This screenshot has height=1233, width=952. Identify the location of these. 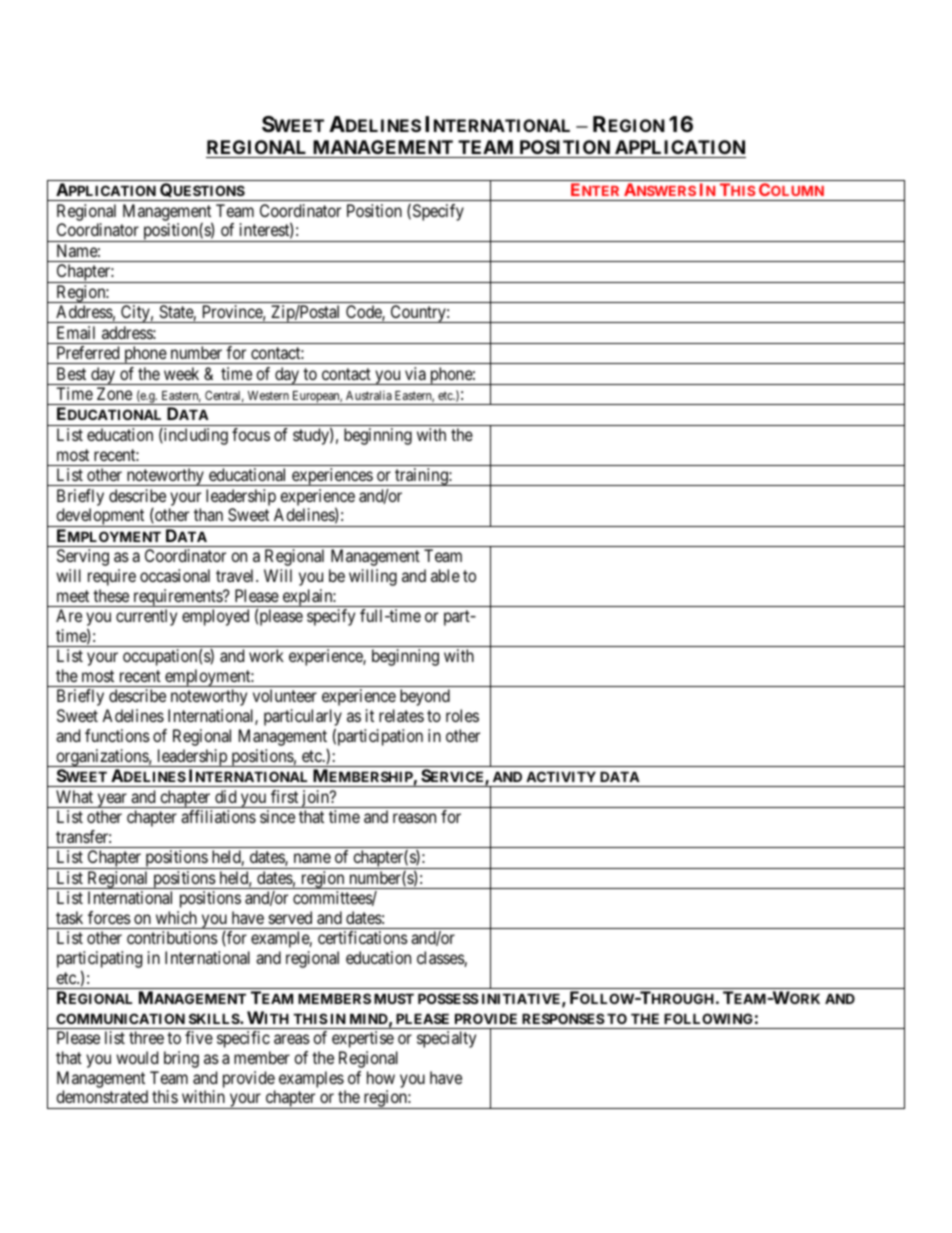
(111, 595).
